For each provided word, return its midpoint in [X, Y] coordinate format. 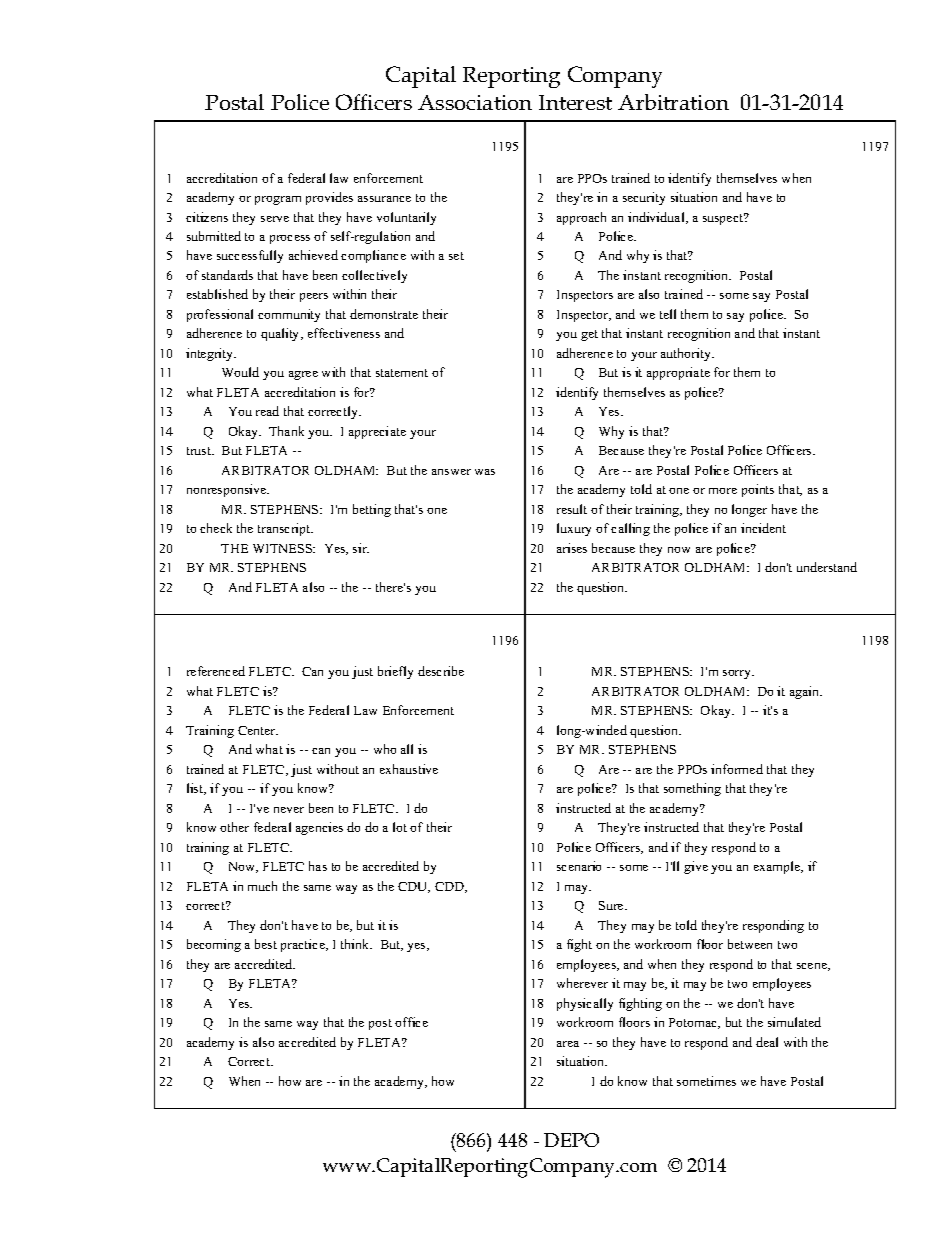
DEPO [571, 1140]
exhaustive [409, 769]
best [266, 944]
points [758, 490]
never [289, 810]
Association [475, 102]
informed [737, 769]
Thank [286, 431]
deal [767, 1042]
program [278, 200]
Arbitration [673, 102]
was [485, 472]
